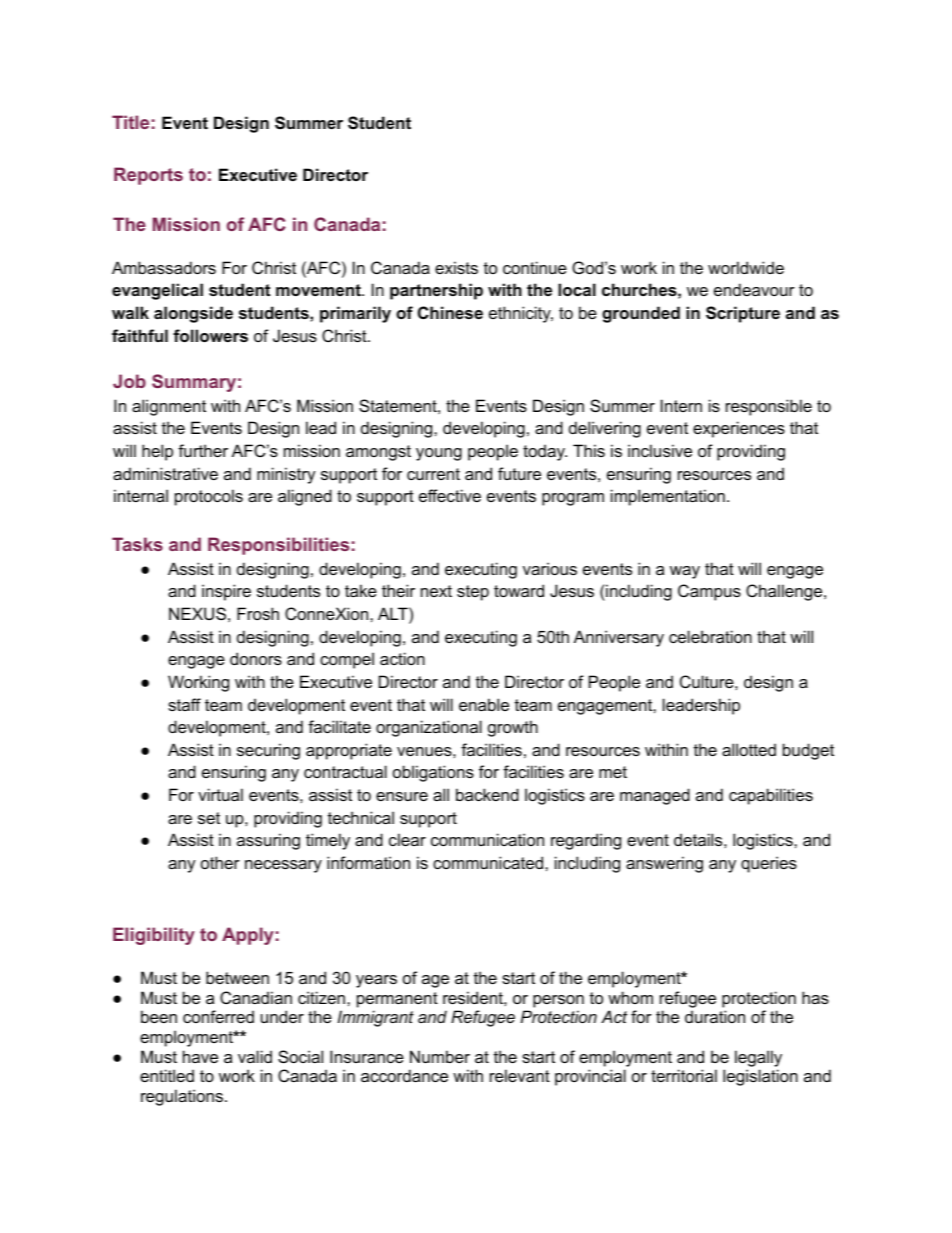  I want to click on Reports, so click(148, 176).
